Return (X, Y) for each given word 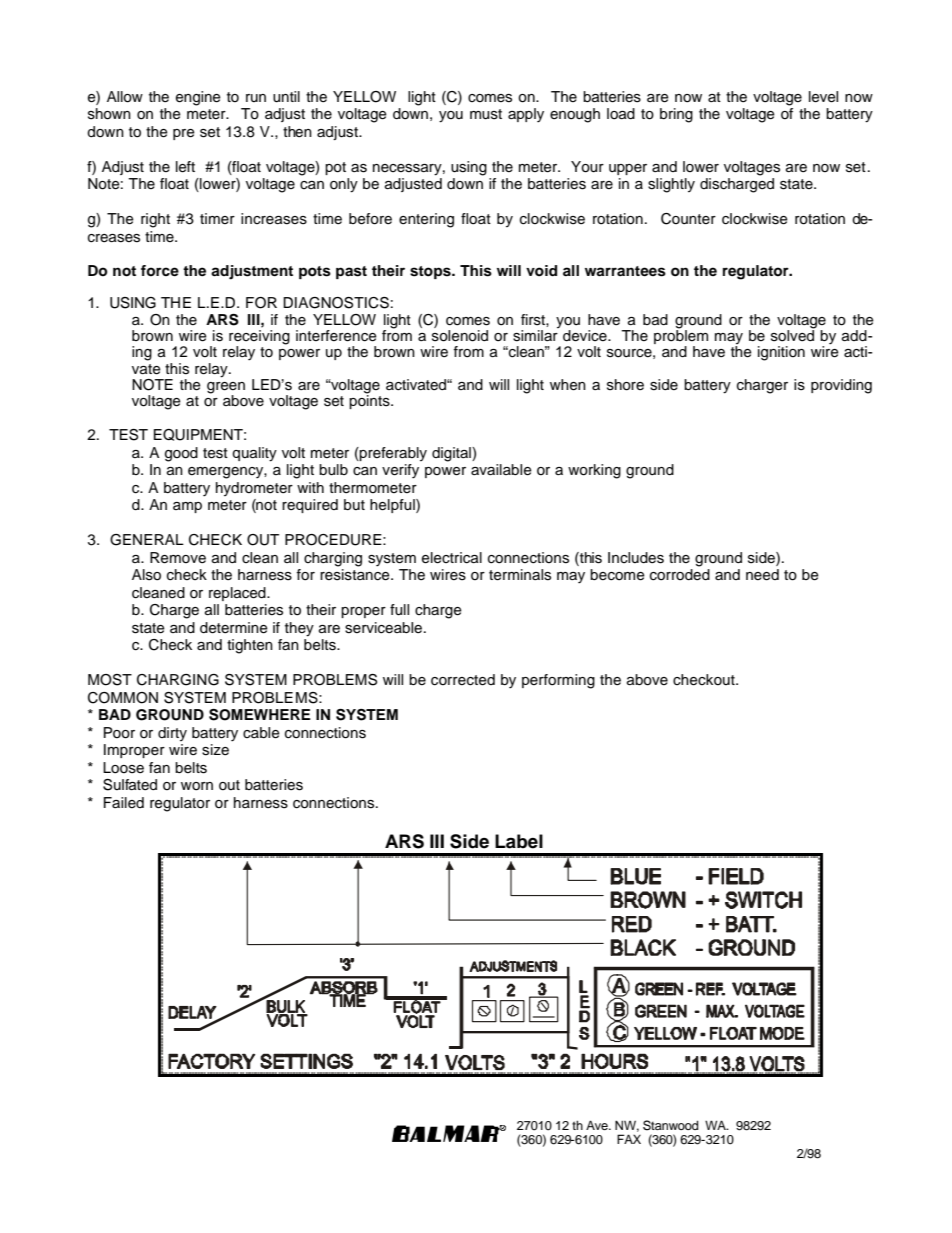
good (181, 454)
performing (558, 681)
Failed (124, 802)
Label (519, 841)
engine (198, 98)
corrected (463, 680)
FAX (629, 1139)
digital (452, 454)
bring (676, 115)
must (486, 114)
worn (197, 786)
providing (841, 386)
